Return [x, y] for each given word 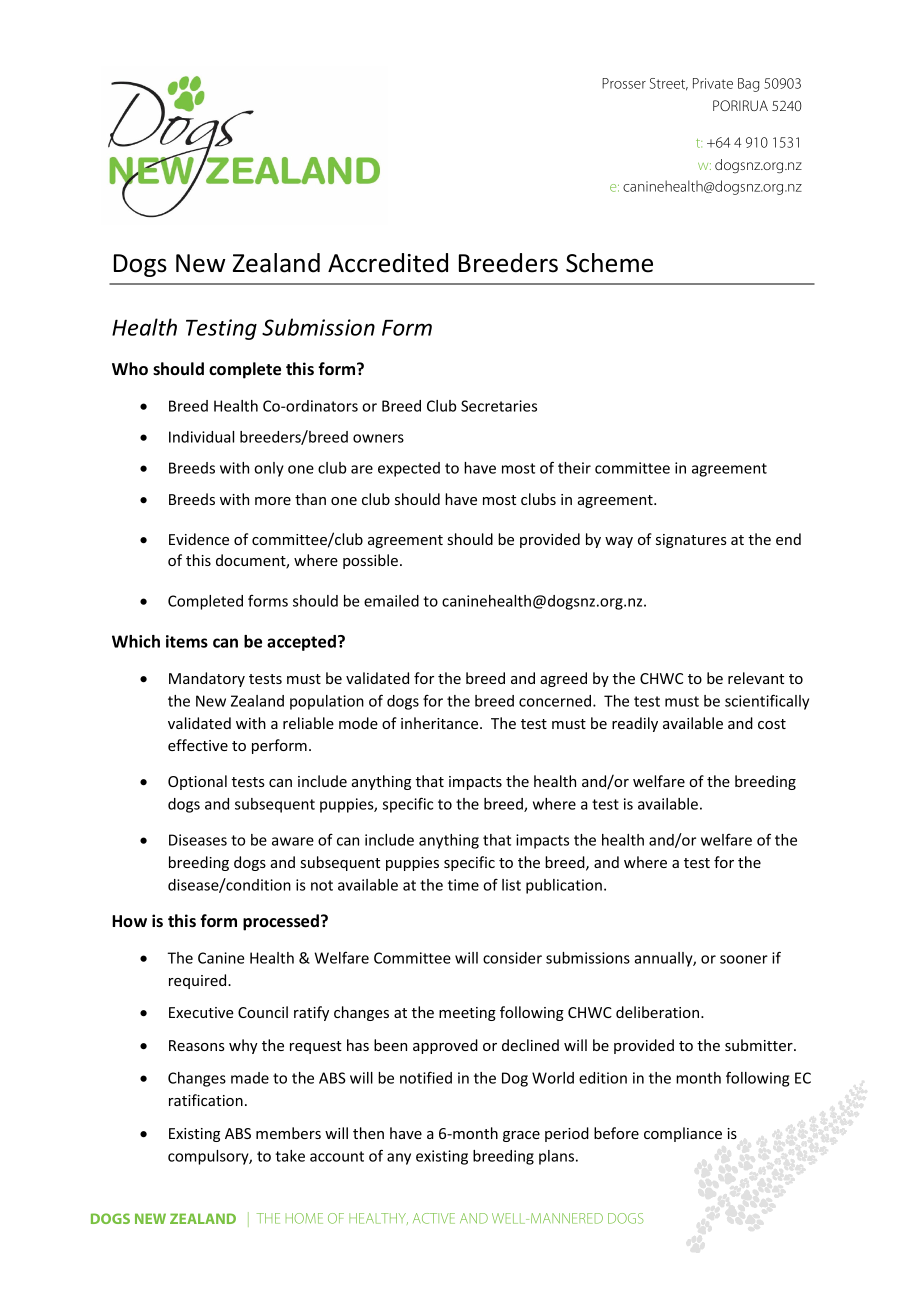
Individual [201, 437]
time [463, 885]
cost [772, 724]
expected [409, 469]
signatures [691, 541]
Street [669, 84]
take [290, 1156]
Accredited [388, 263]
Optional [197, 782]
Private [713, 83]
